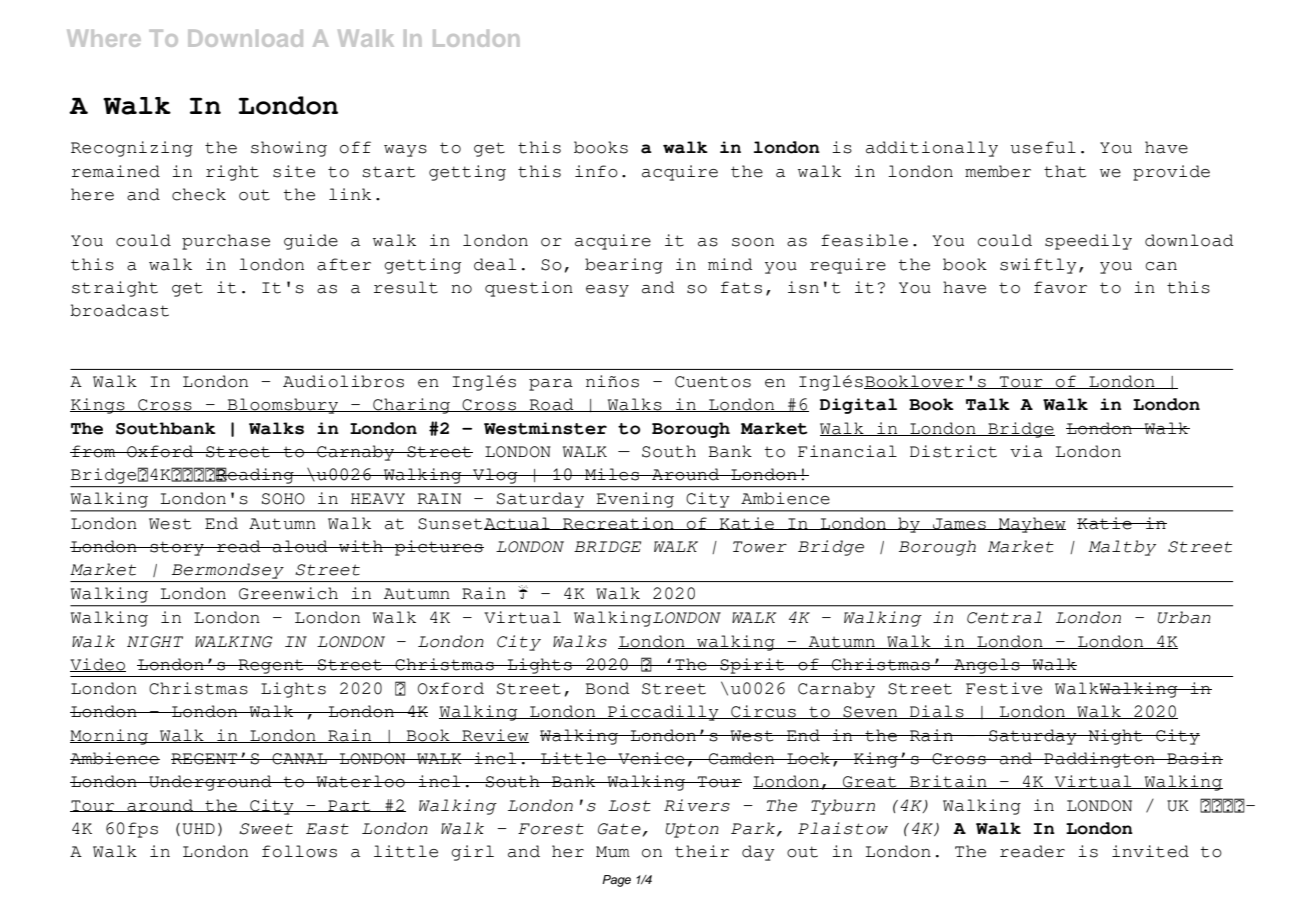 Image resolution: width=1308 pixels, height=924 pixels. What do you see at coordinates (596, 171) in the image?
I see `info` at bounding box center [596, 171].
